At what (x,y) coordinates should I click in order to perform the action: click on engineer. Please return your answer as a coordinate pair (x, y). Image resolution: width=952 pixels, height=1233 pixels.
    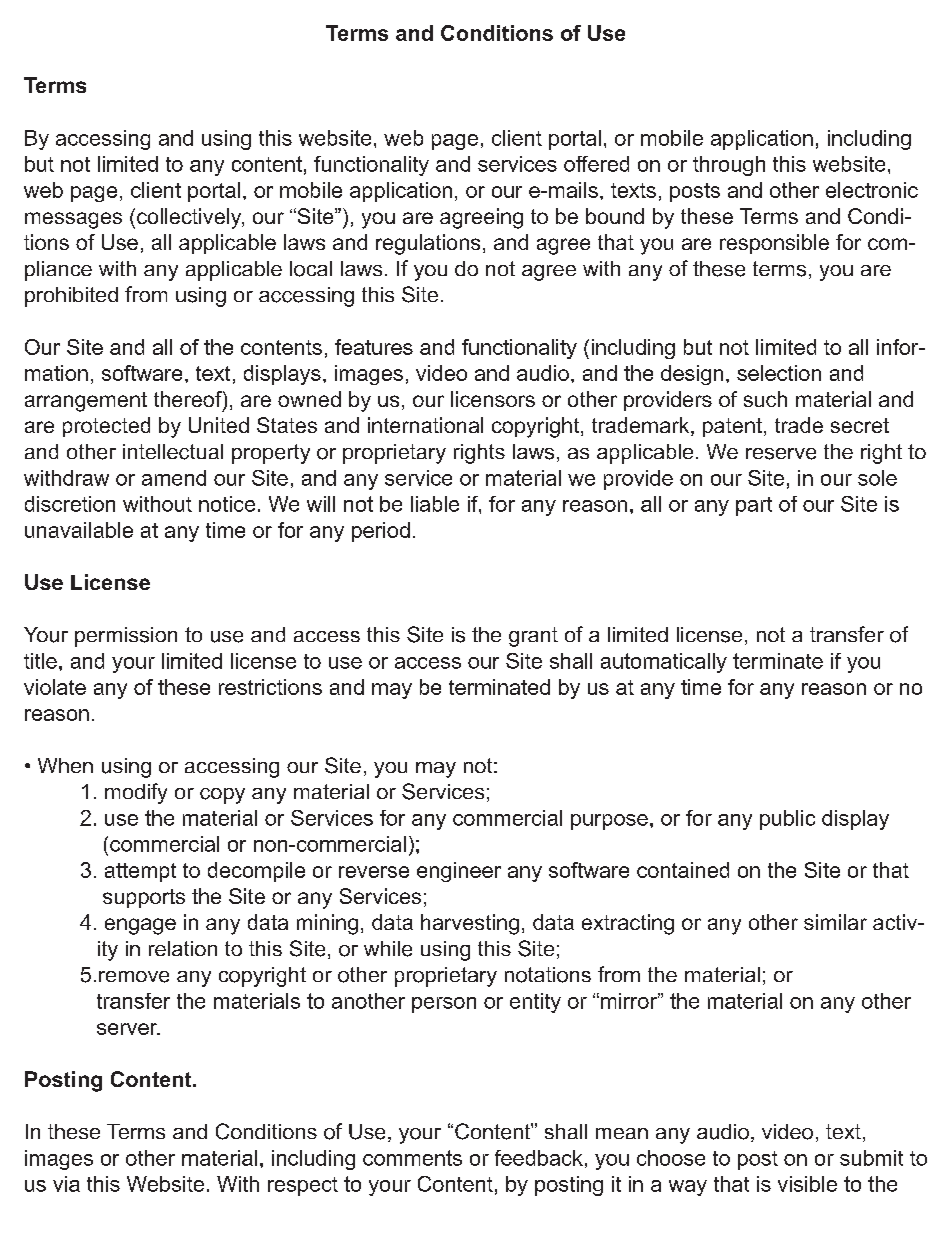
    Looking at the image, I should click on (459, 872).
